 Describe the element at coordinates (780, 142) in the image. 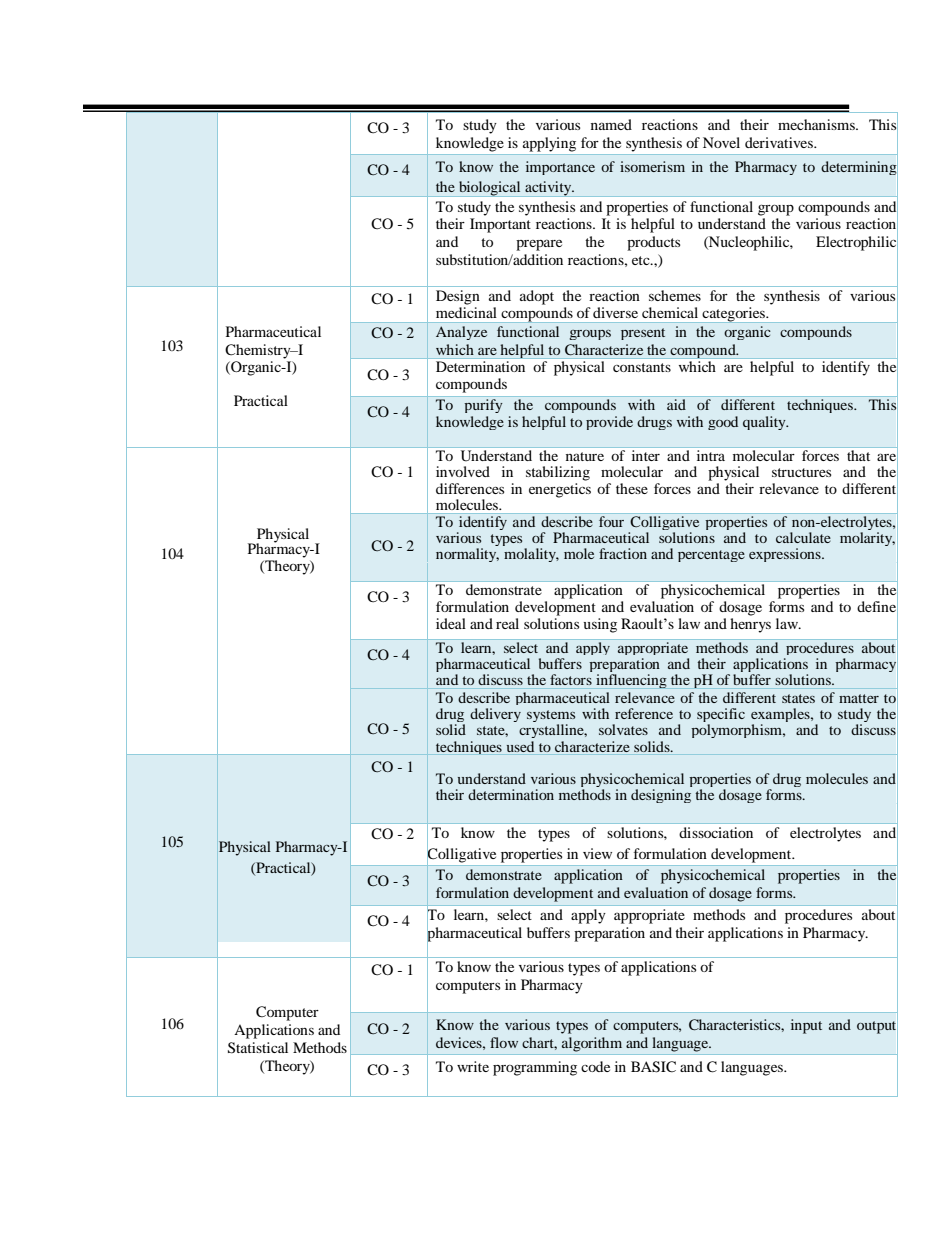

I see `derivatives` at that location.
